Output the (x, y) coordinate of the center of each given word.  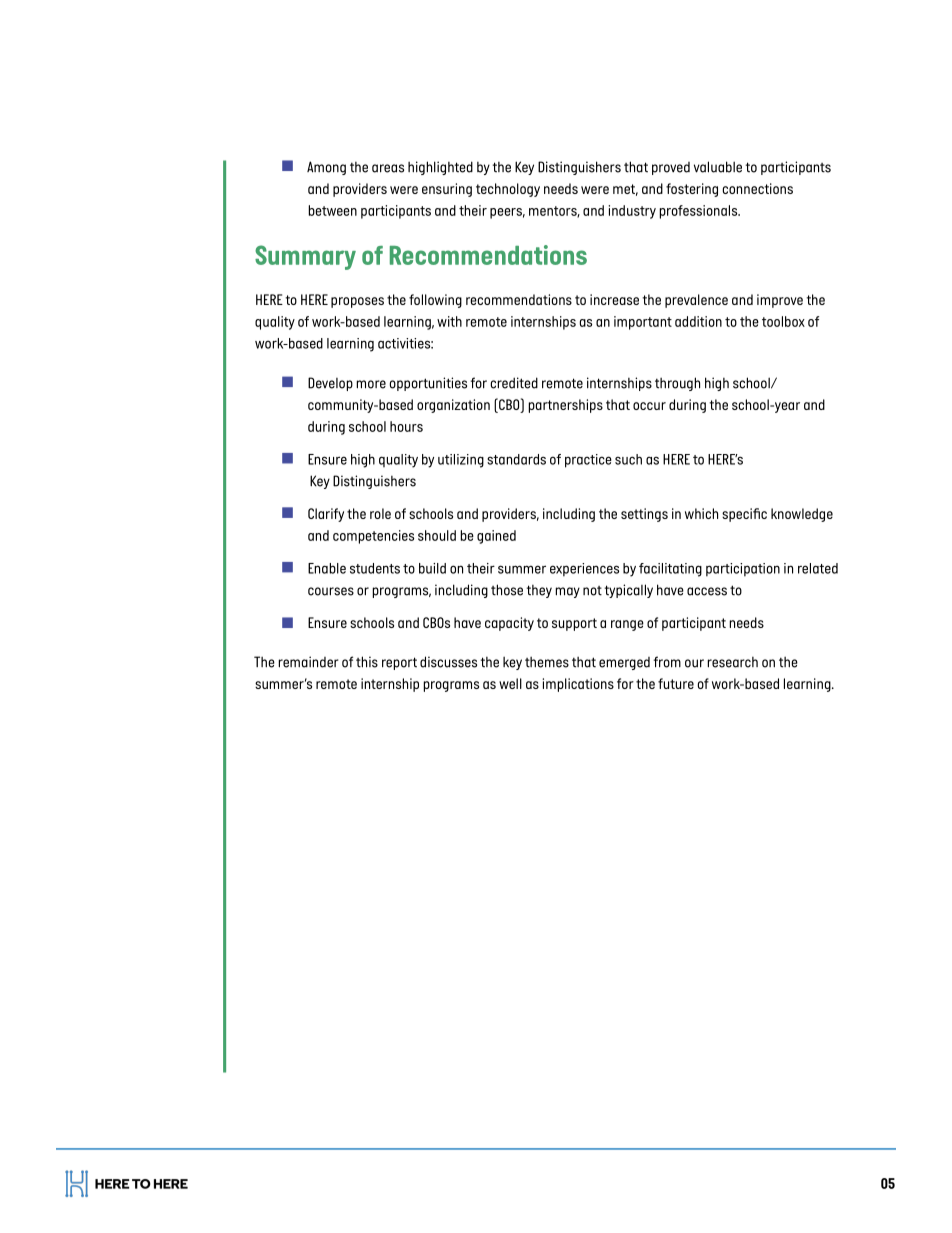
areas (388, 168)
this (367, 662)
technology (508, 190)
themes (547, 662)
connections (757, 188)
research (732, 662)
